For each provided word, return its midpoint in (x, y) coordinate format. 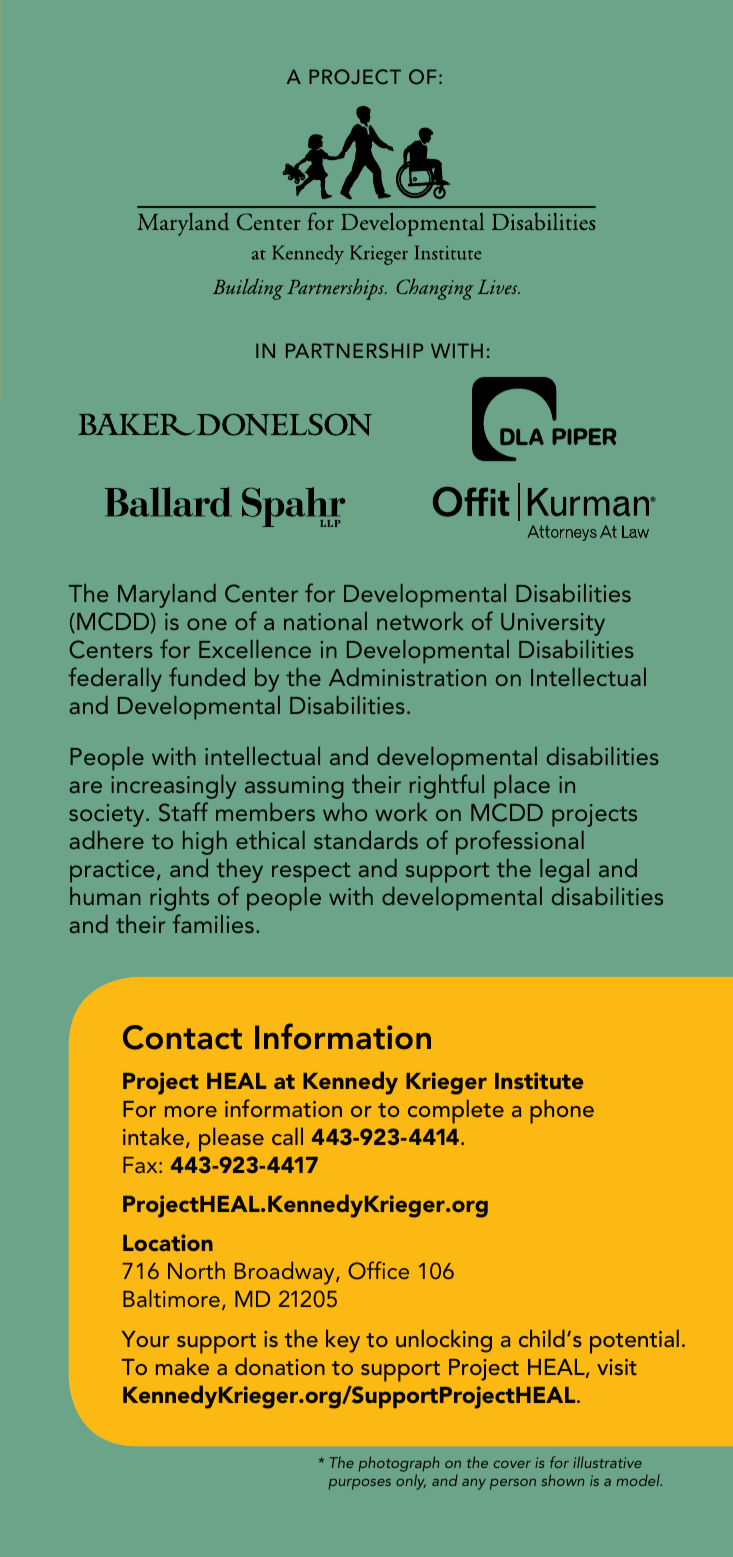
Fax (141, 1165)
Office (378, 1270)
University (553, 624)
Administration (407, 677)
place (522, 787)
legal (564, 871)
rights (179, 899)
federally (115, 679)
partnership (354, 350)
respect (311, 872)
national (325, 621)
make (182, 1366)
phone (562, 1112)
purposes (360, 1484)
